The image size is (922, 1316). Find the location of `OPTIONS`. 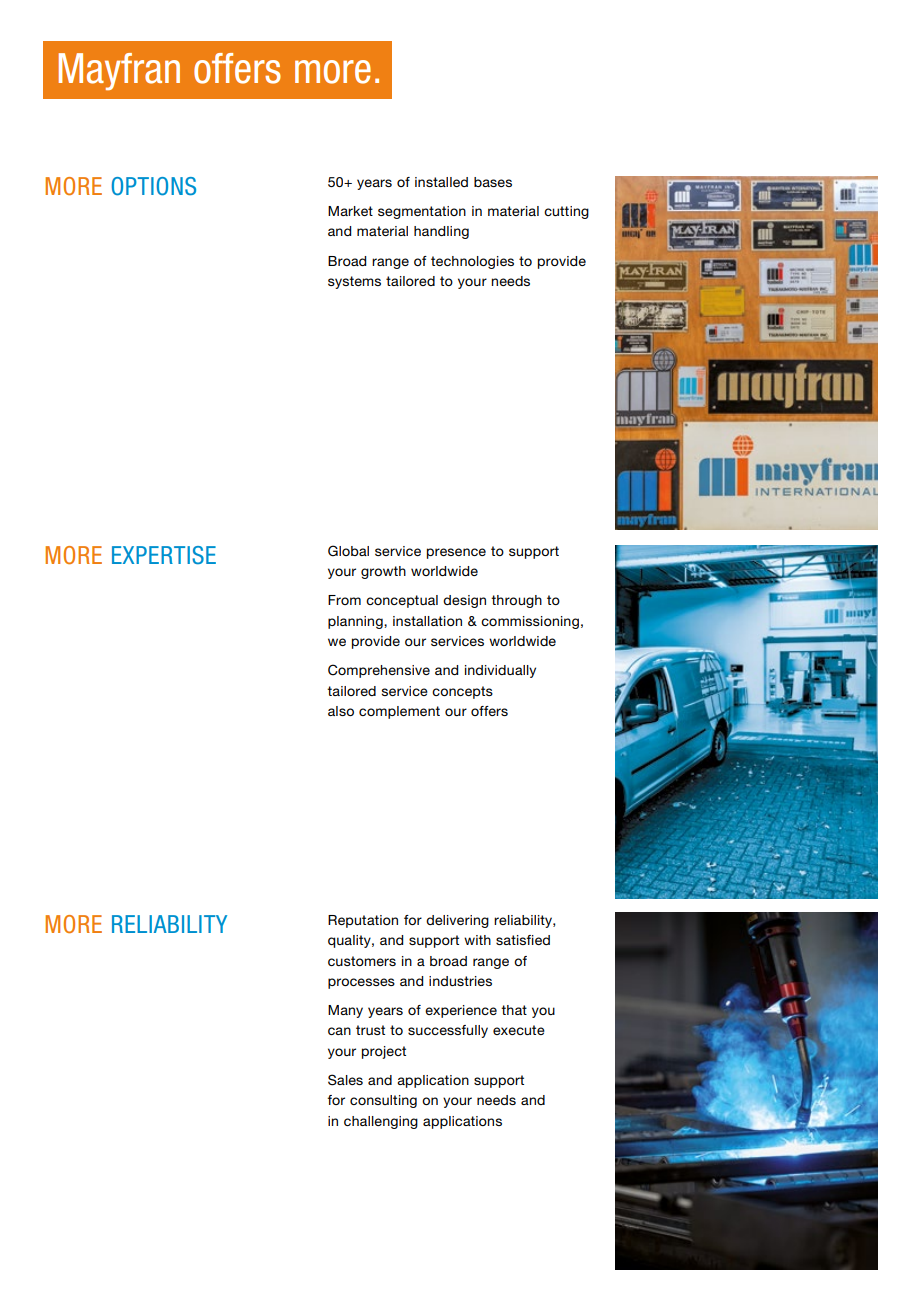

OPTIONS is located at coordinates (154, 186).
